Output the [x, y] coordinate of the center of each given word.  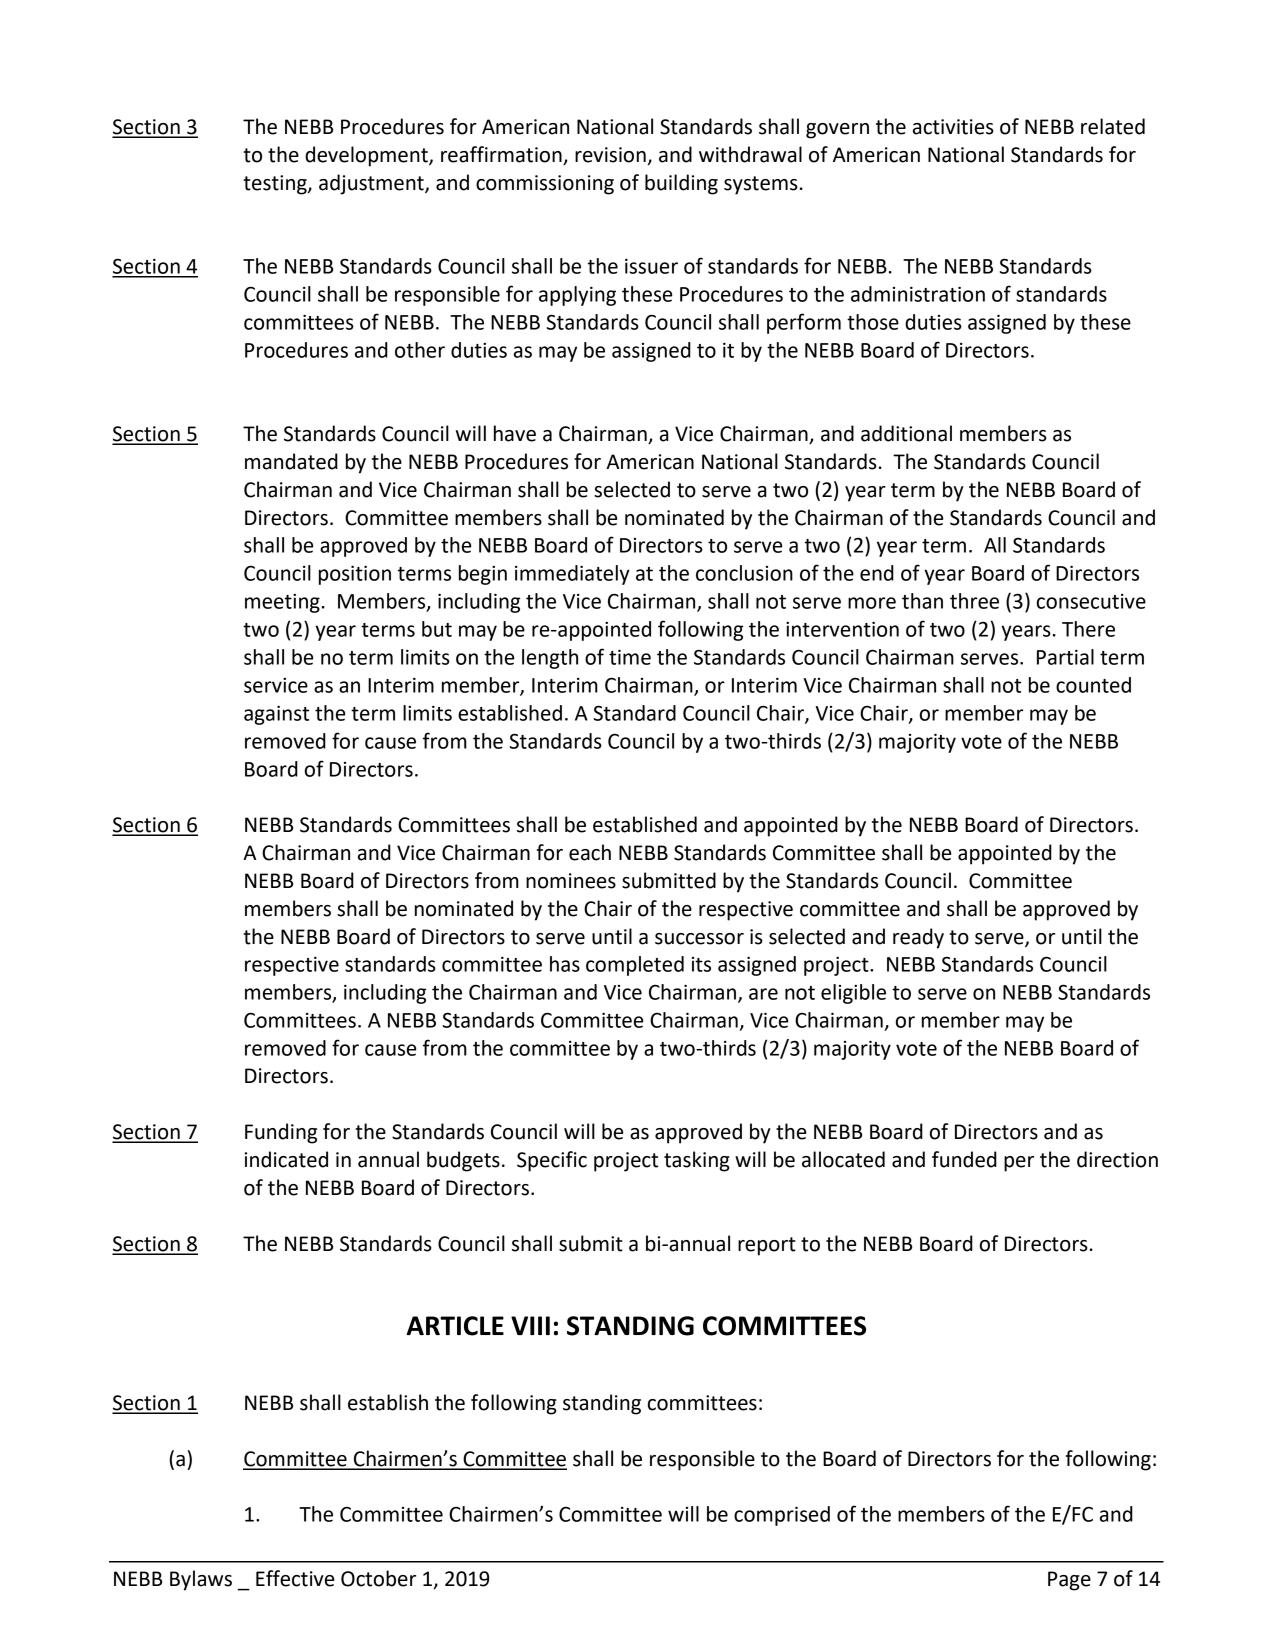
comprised [782, 1516]
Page [1069, 1581]
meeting [282, 603]
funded [964, 1159]
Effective [295, 1578]
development [367, 156]
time [630, 657]
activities [953, 127]
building [681, 184]
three [974, 601]
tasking [697, 1161]
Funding [281, 1133]
